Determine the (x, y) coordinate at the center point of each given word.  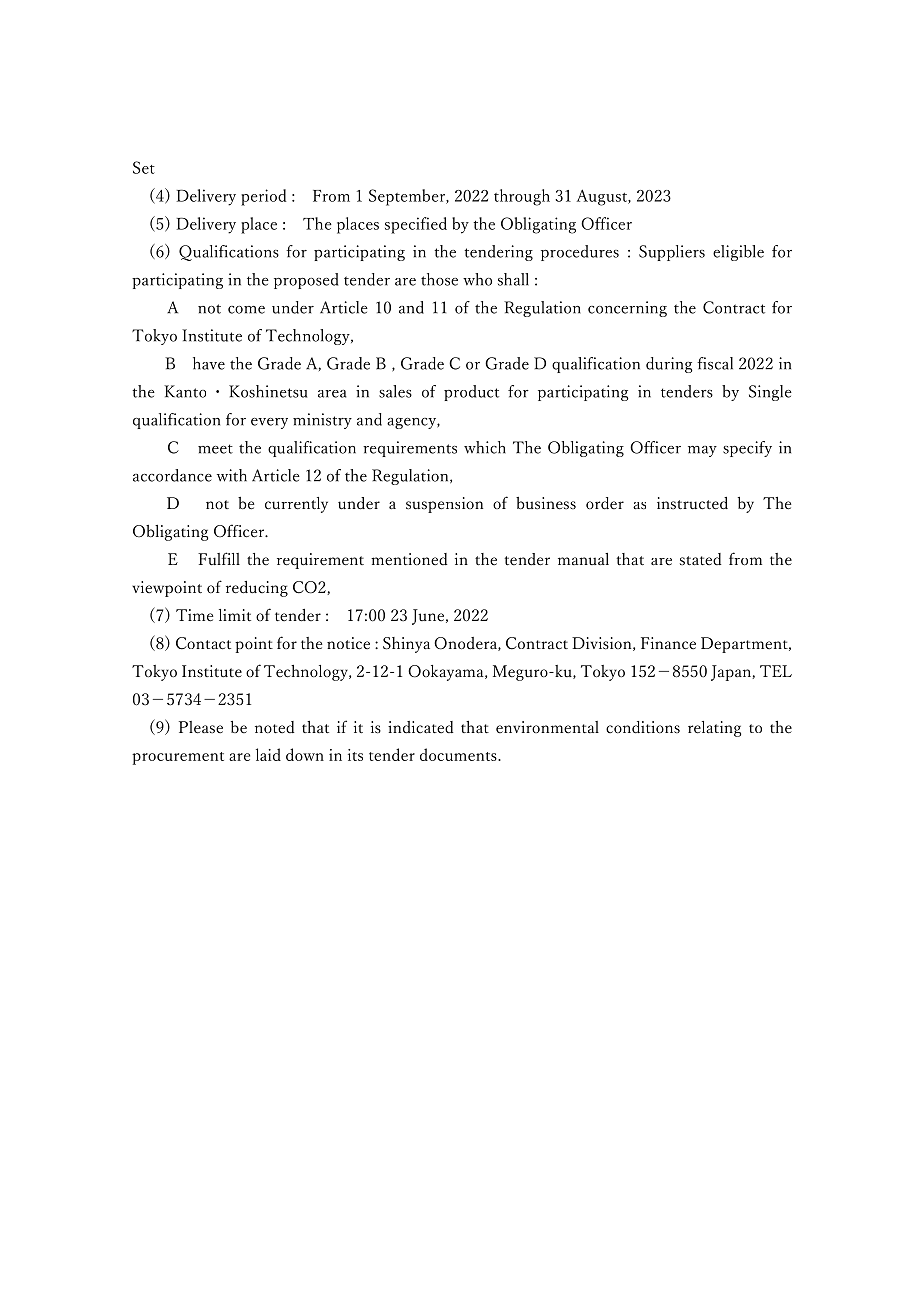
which (485, 447)
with (232, 475)
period (264, 197)
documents (459, 754)
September (408, 197)
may (702, 451)
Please (201, 727)
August (603, 197)
